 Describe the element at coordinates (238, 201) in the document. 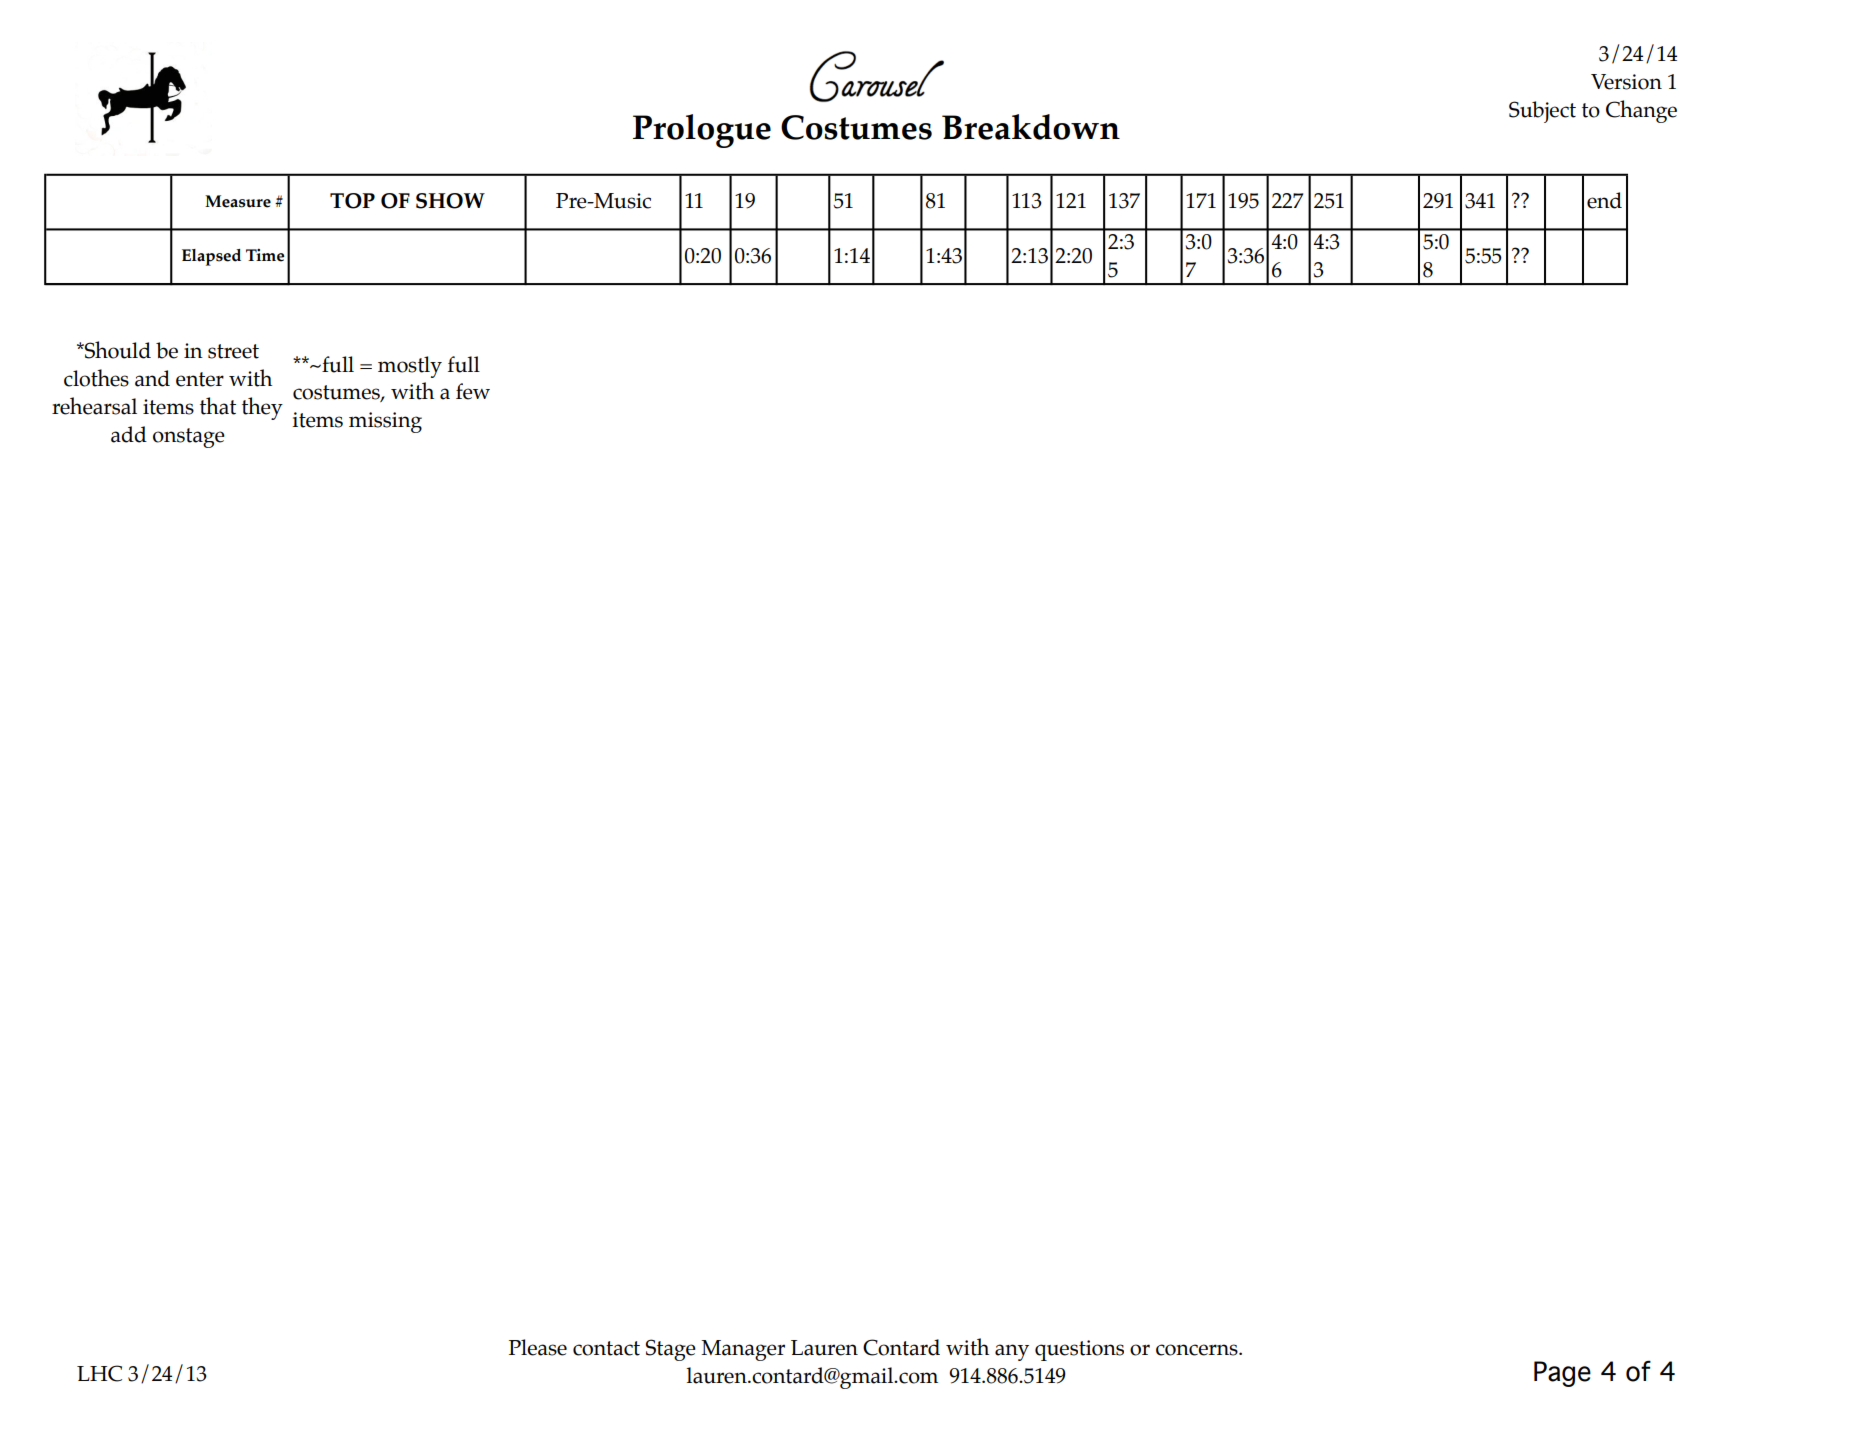

I see `Measure` at that location.
